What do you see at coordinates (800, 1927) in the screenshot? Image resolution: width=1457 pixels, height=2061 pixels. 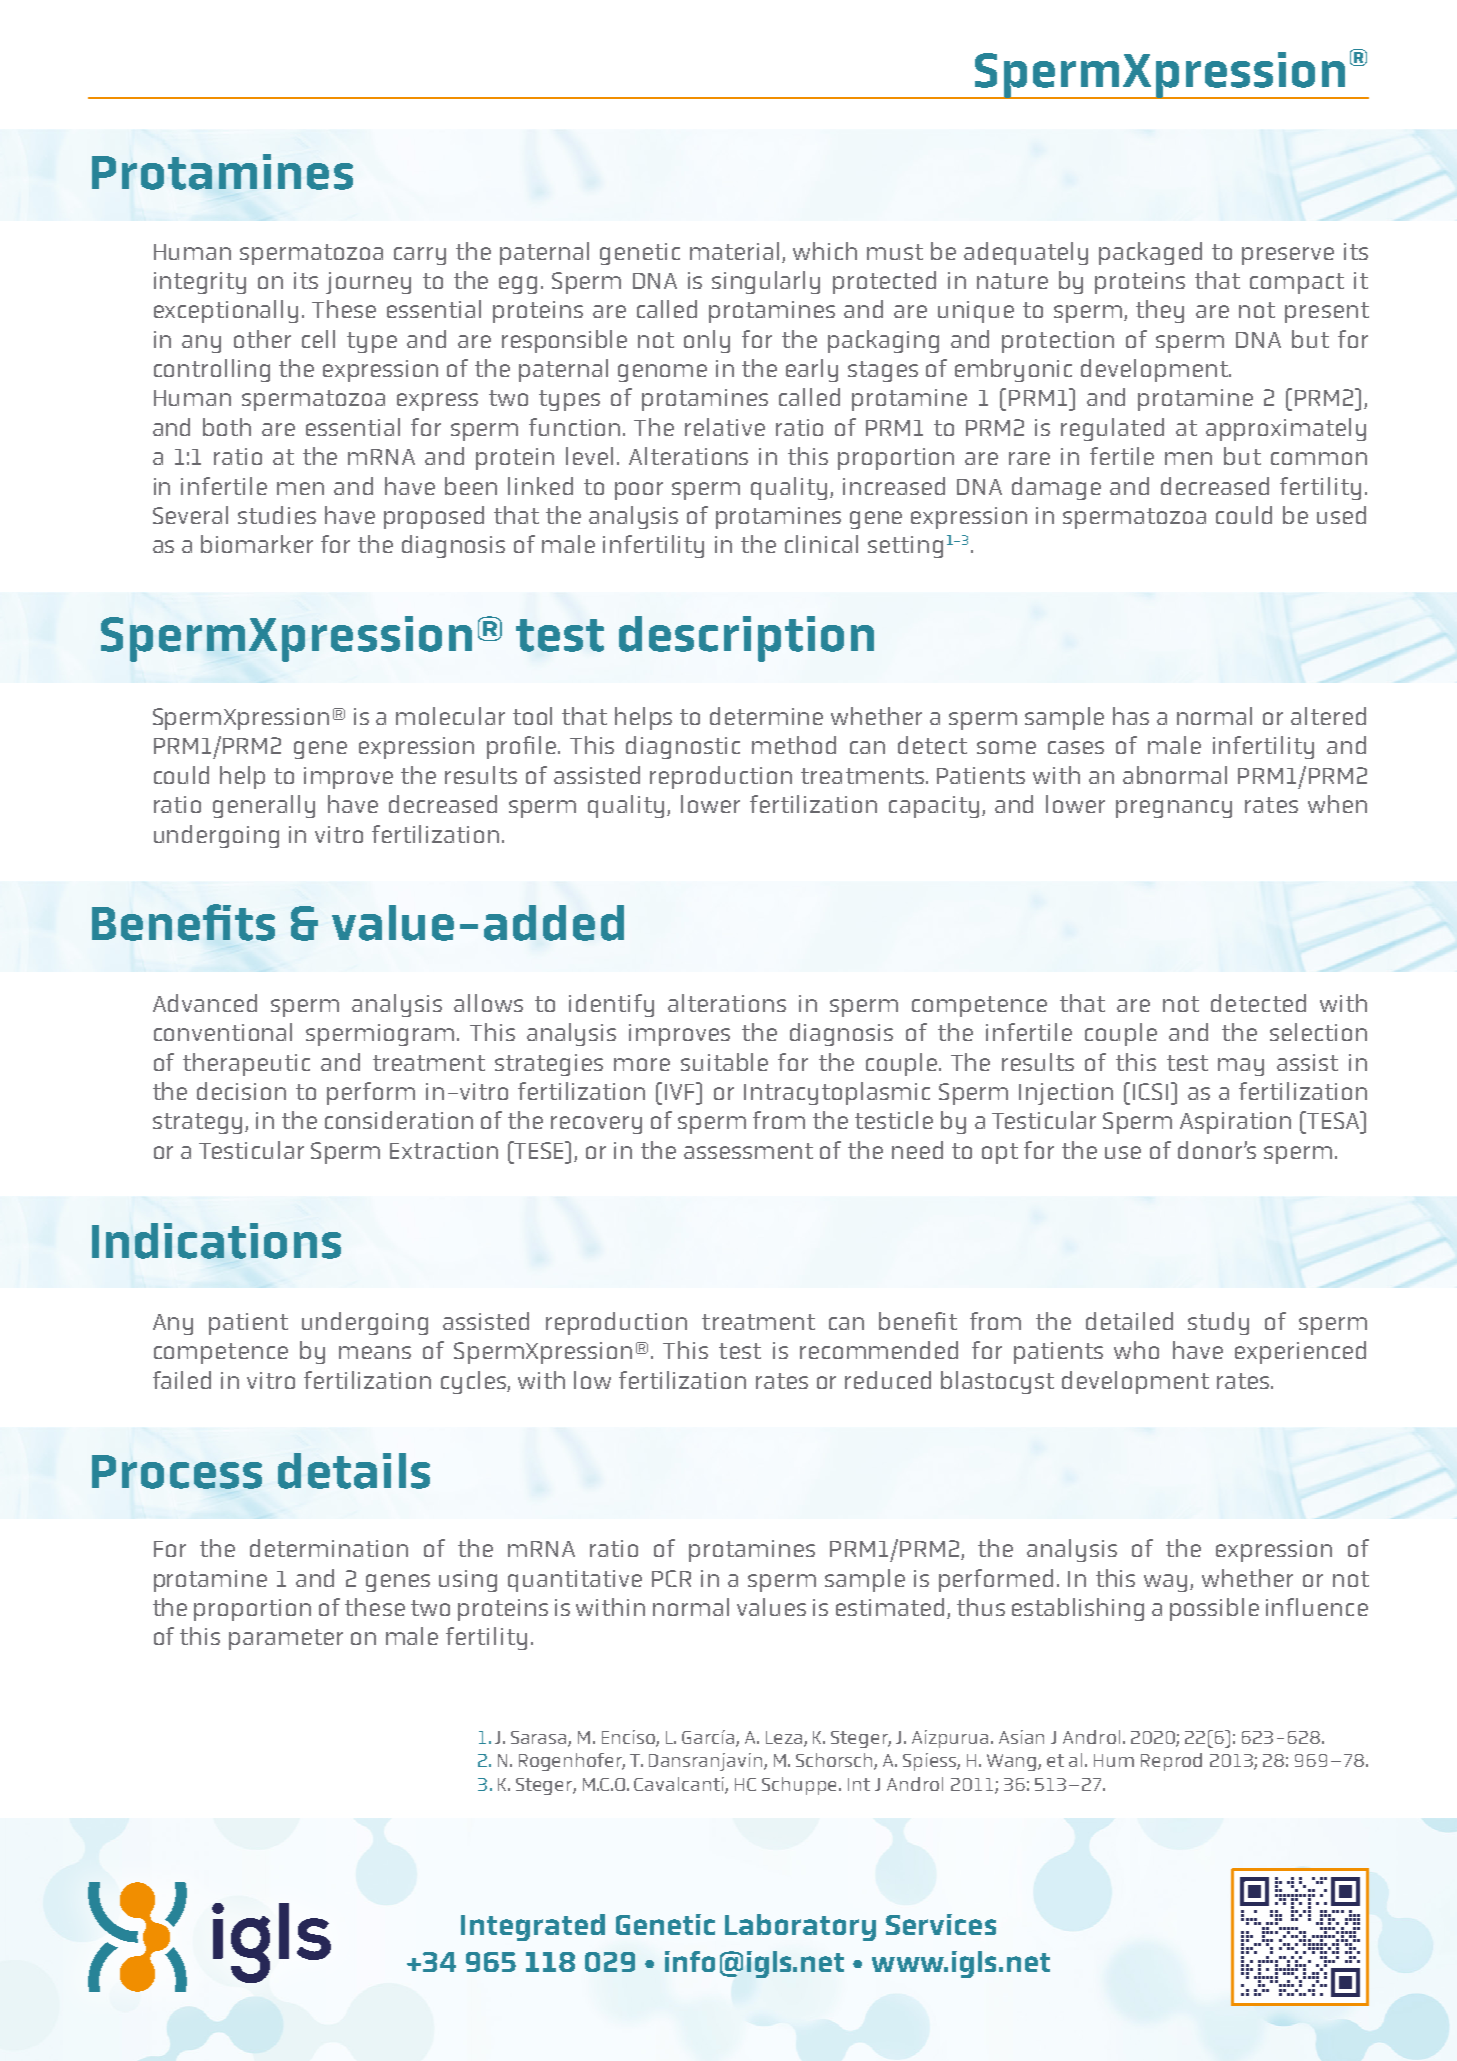 I see `Laboratory` at bounding box center [800, 1927].
